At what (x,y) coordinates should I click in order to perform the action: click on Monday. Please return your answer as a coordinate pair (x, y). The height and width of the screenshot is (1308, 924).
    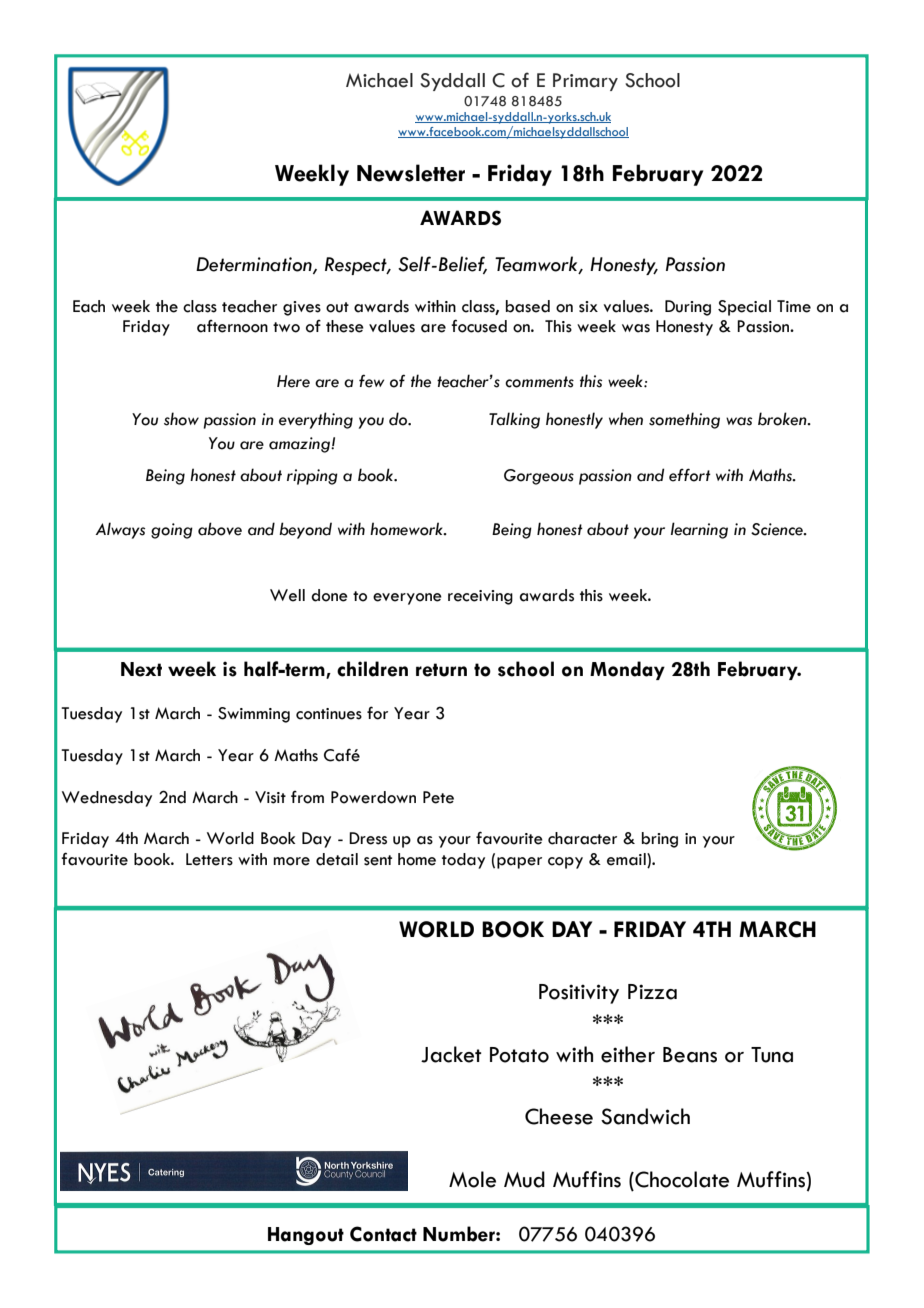
    Looking at the image, I should click on (627, 670).
